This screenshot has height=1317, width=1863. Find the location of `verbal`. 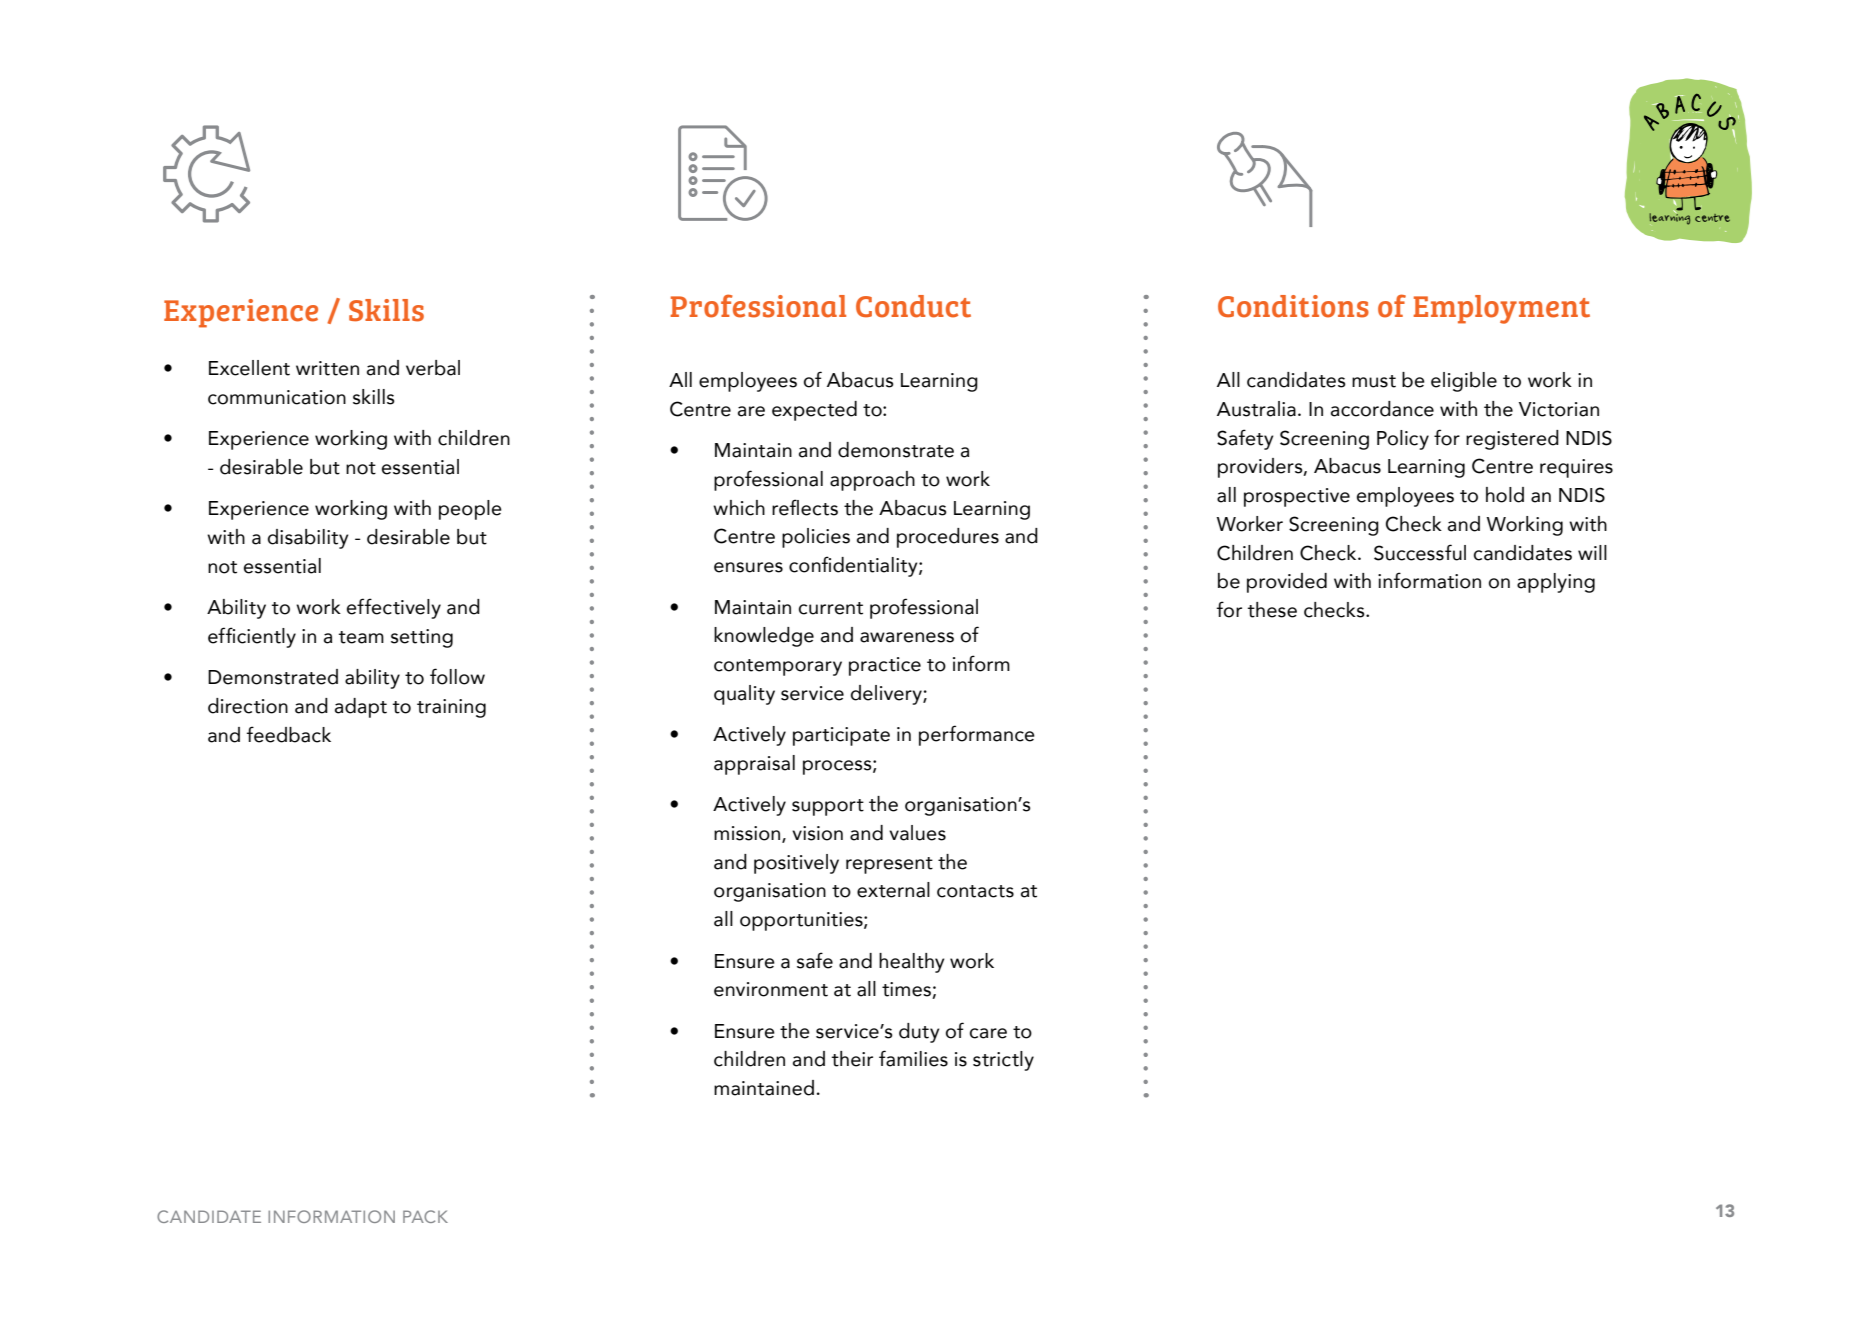

verbal is located at coordinates (433, 368).
